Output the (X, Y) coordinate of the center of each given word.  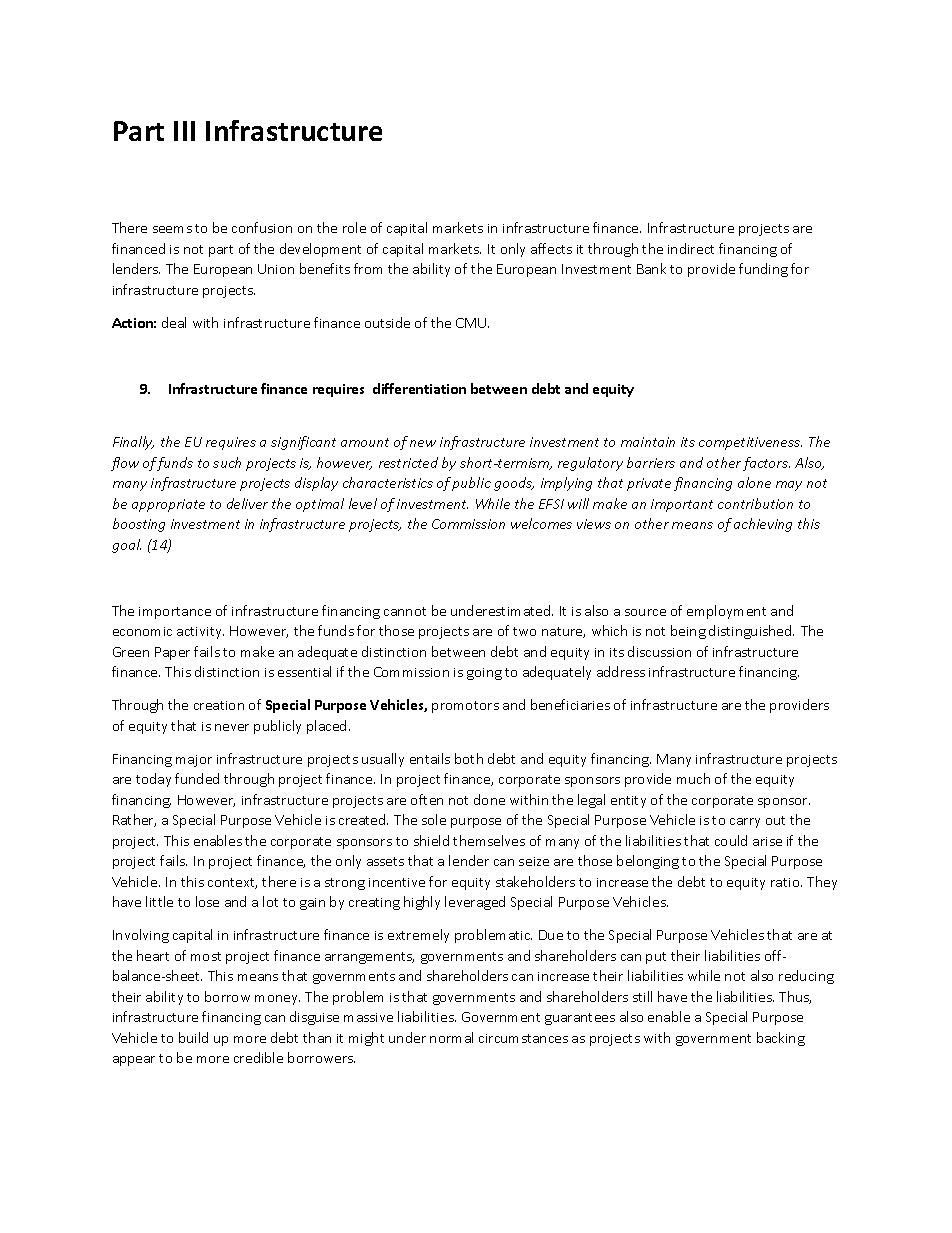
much (693, 778)
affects (551, 248)
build (193, 1037)
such (227, 462)
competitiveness (750, 443)
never (232, 727)
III (184, 131)
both (469, 758)
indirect (691, 248)
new (423, 443)
